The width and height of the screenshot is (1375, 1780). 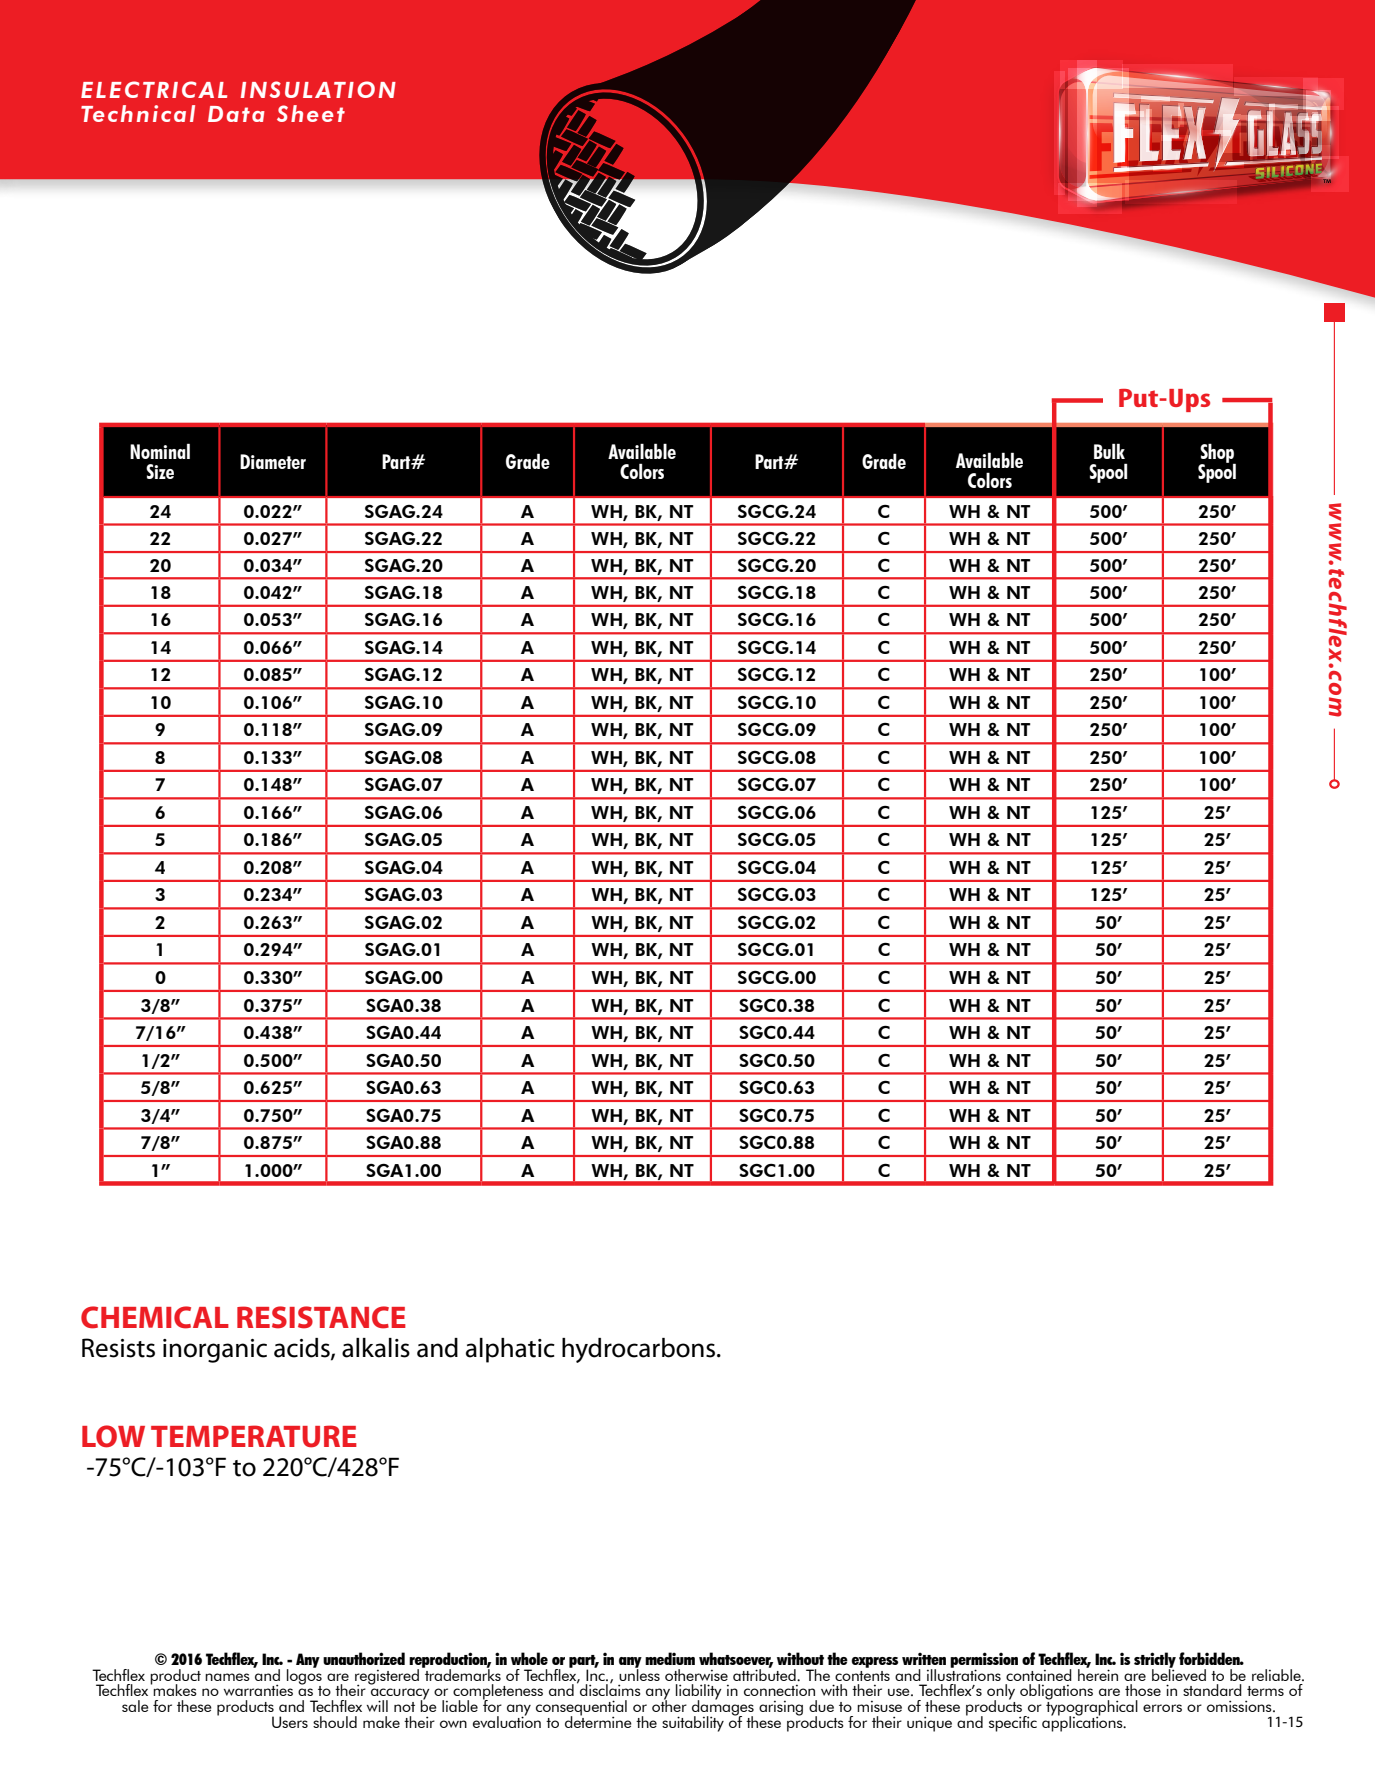 What do you see at coordinates (318, 89) in the screenshot?
I see `INSULATION` at bounding box center [318, 89].
